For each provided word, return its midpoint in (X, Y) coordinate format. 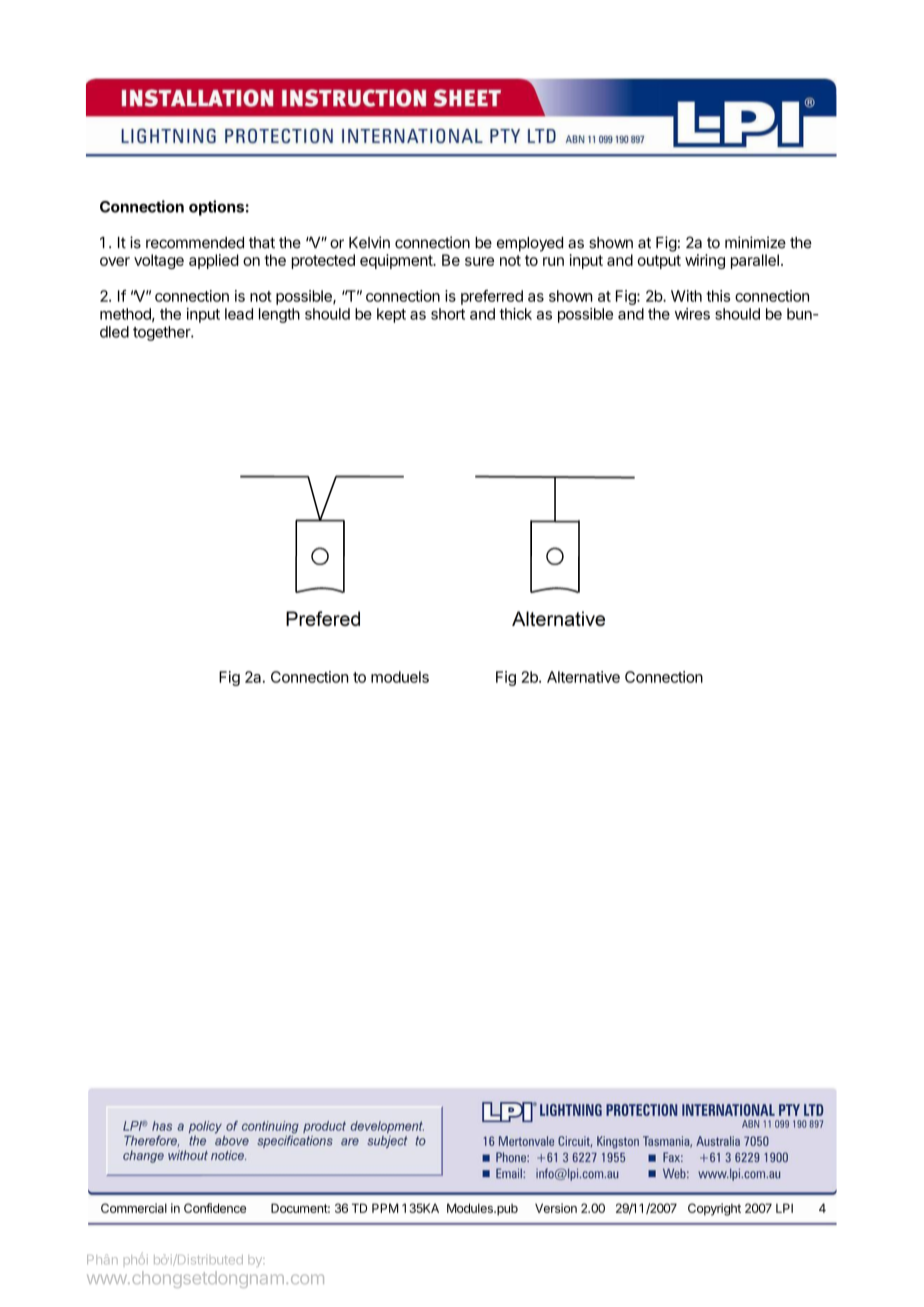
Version (556, 1208)
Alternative (583, 677)
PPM (385, 1208)
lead (239, 314)
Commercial (134, 1208)
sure (479, 261)
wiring (705, 261)
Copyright (714, 1209)
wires (692, 314)
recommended (195, 243)
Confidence (215, 1208)
